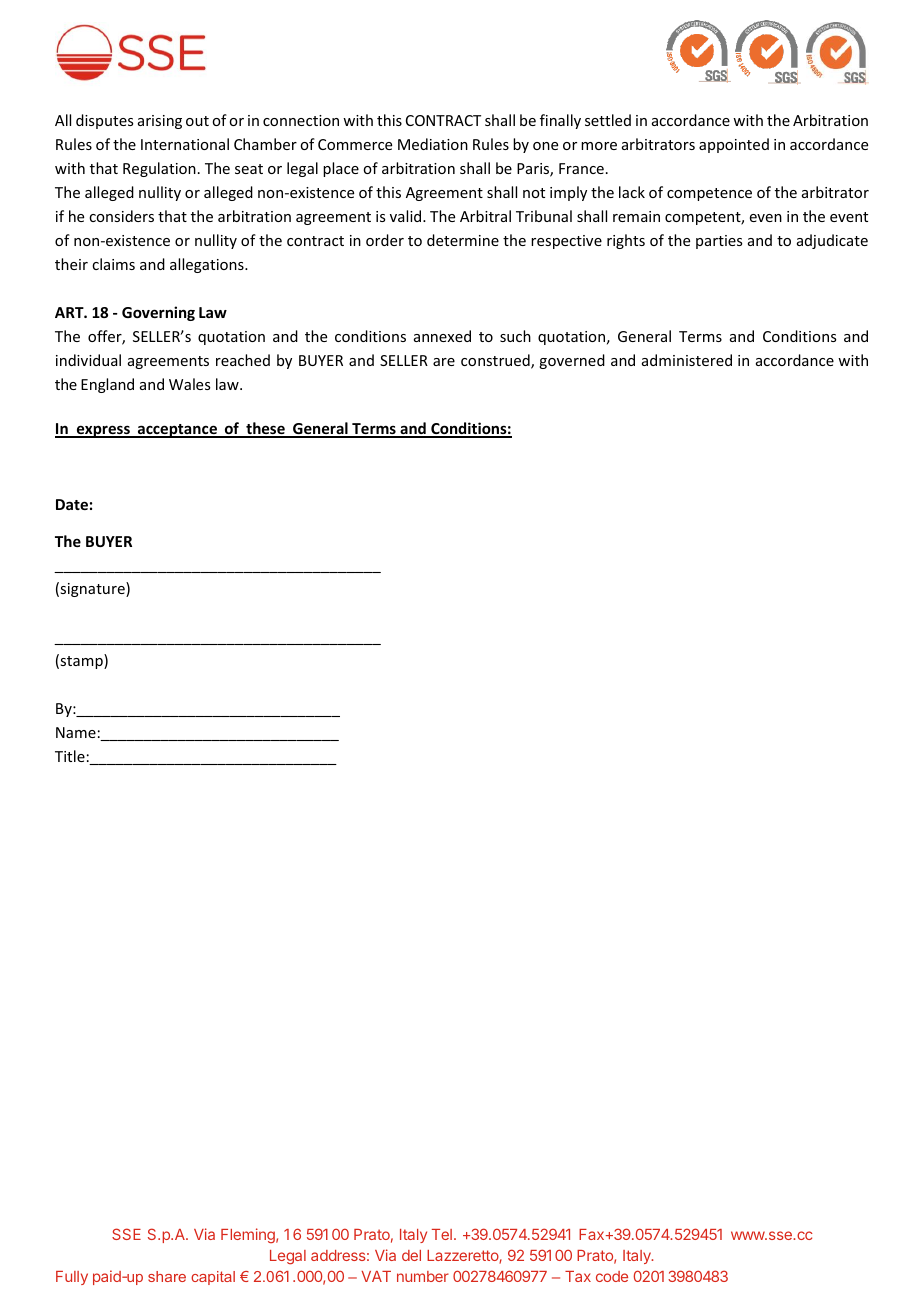  I want to click on these, so click(265, 430).
